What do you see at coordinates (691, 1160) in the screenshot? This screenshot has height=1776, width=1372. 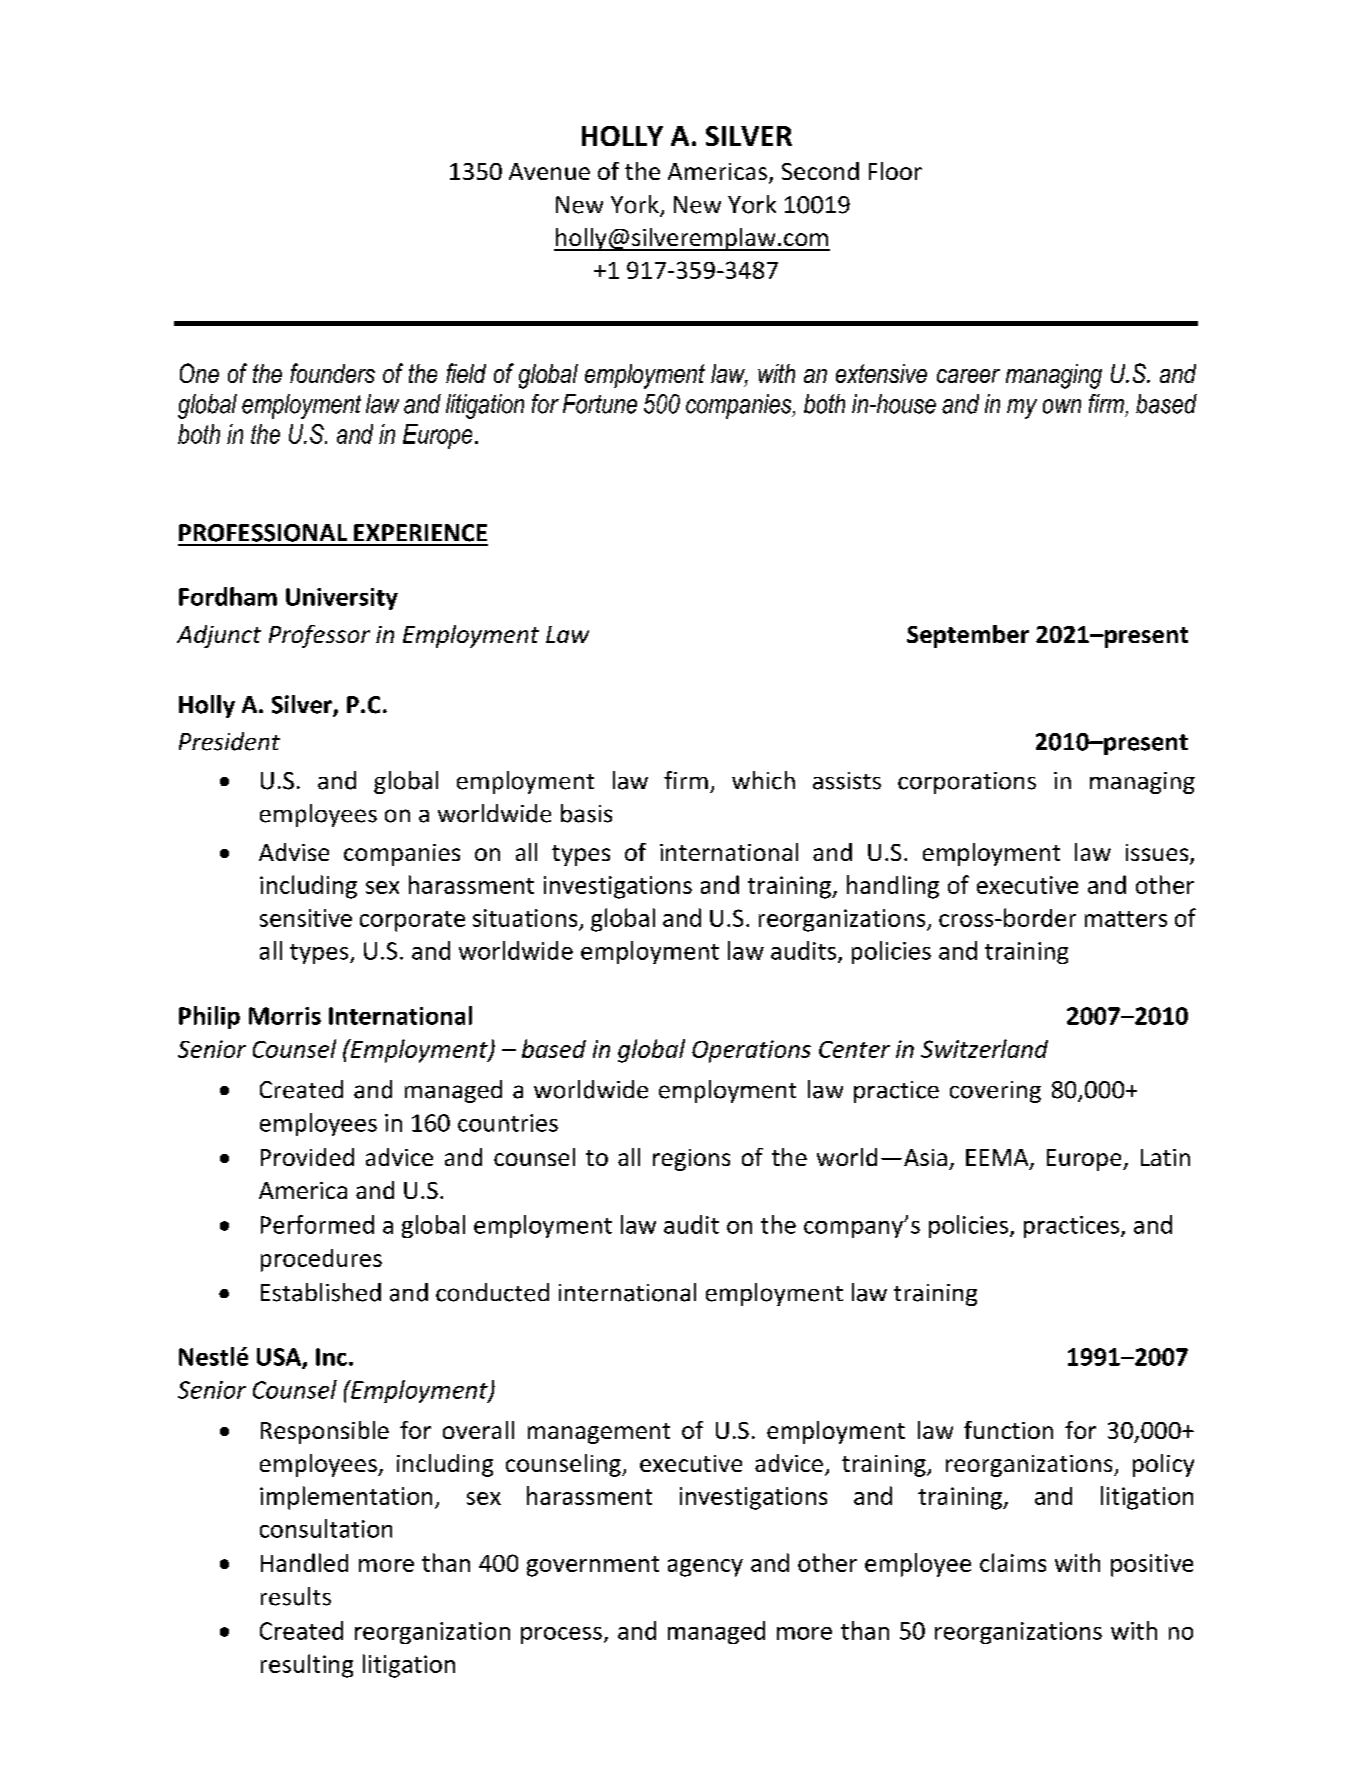 I see `regions` at bounding box center [691, 1160].
